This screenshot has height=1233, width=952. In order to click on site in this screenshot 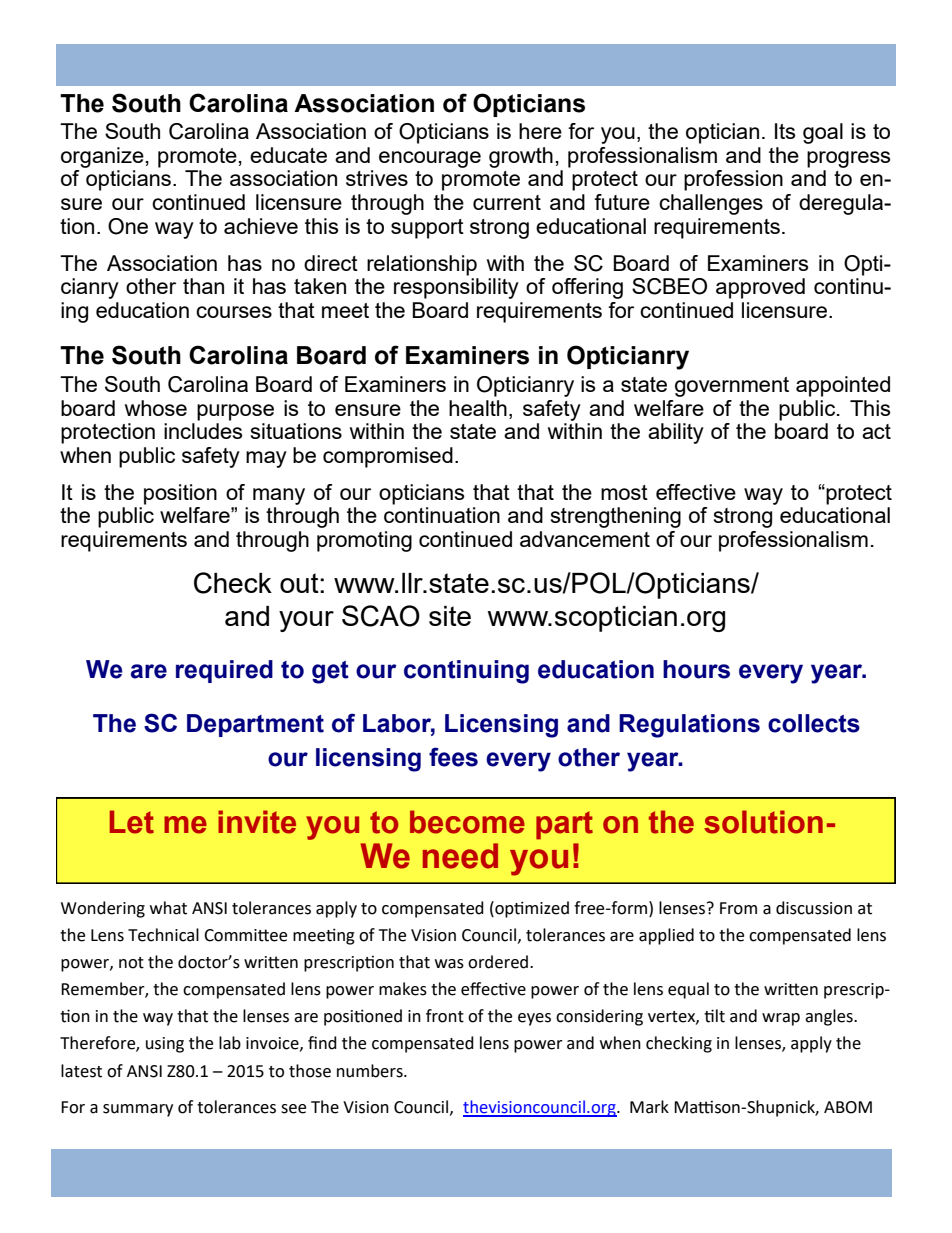, I will do `click(450, 616)`.
